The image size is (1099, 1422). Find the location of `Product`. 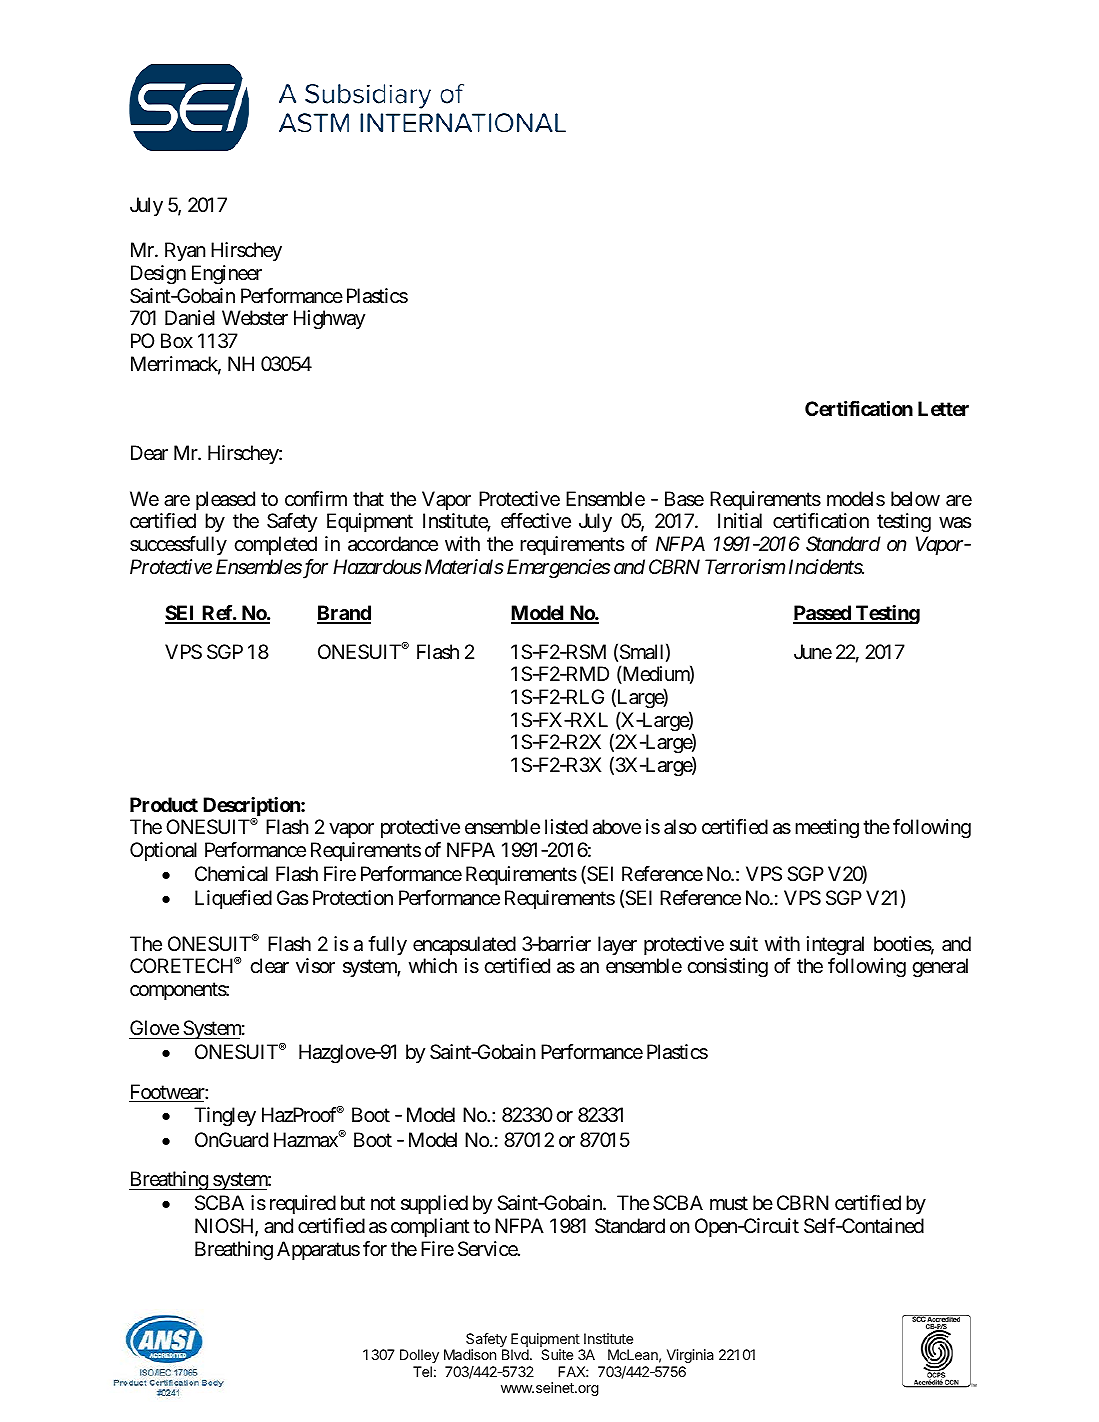

Product is located at coordinates (164, 804).
